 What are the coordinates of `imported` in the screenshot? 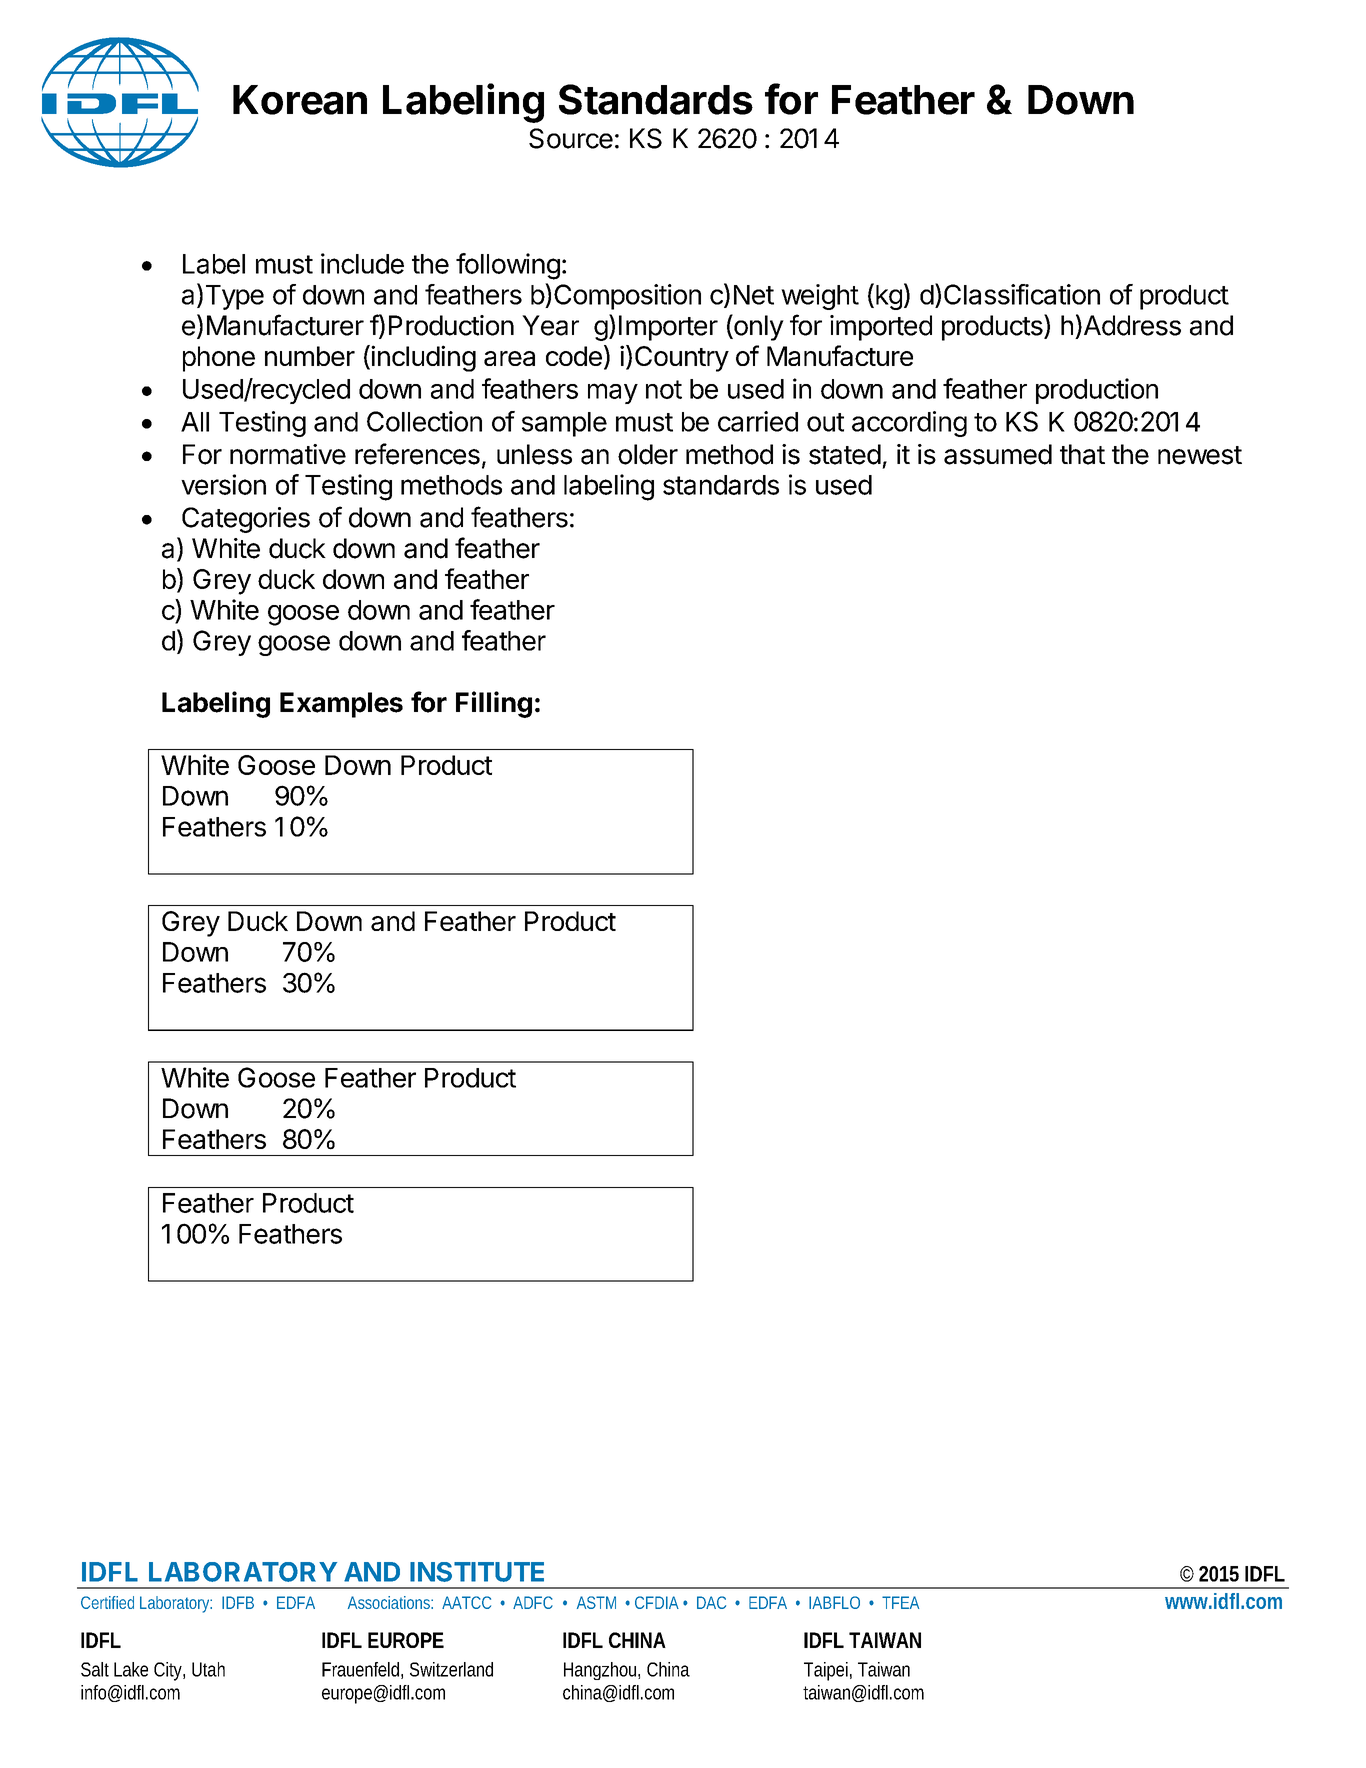 It's located at (881, 328).
